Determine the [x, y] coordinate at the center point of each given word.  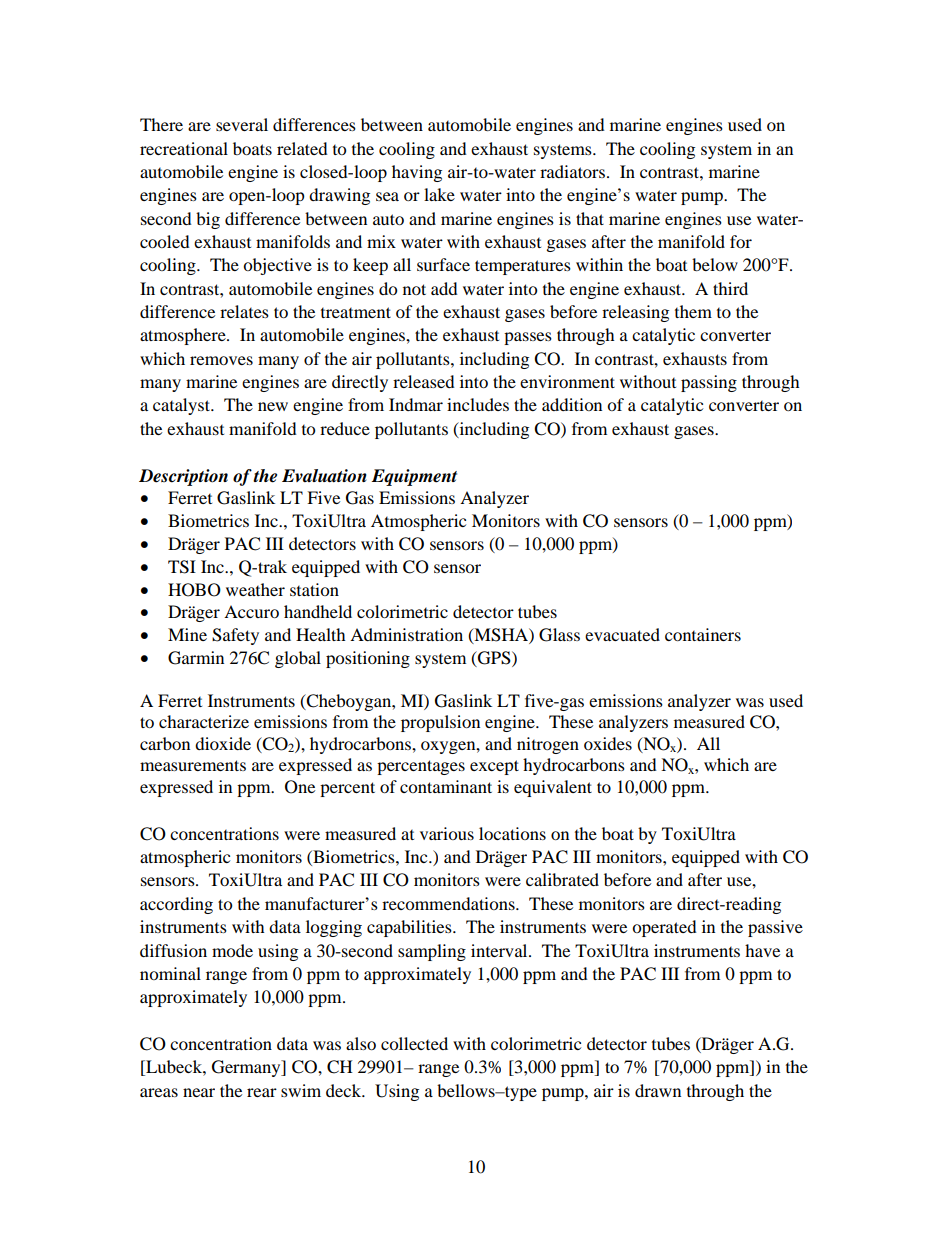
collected [414, 1043]
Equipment [414, 477]
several [242, 124]
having [417, 173]
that [590, 218]
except [494, 767]
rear [262, 1092]
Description [183, 477]
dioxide [223, 743]
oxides [608, 743]
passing [709, 383]
